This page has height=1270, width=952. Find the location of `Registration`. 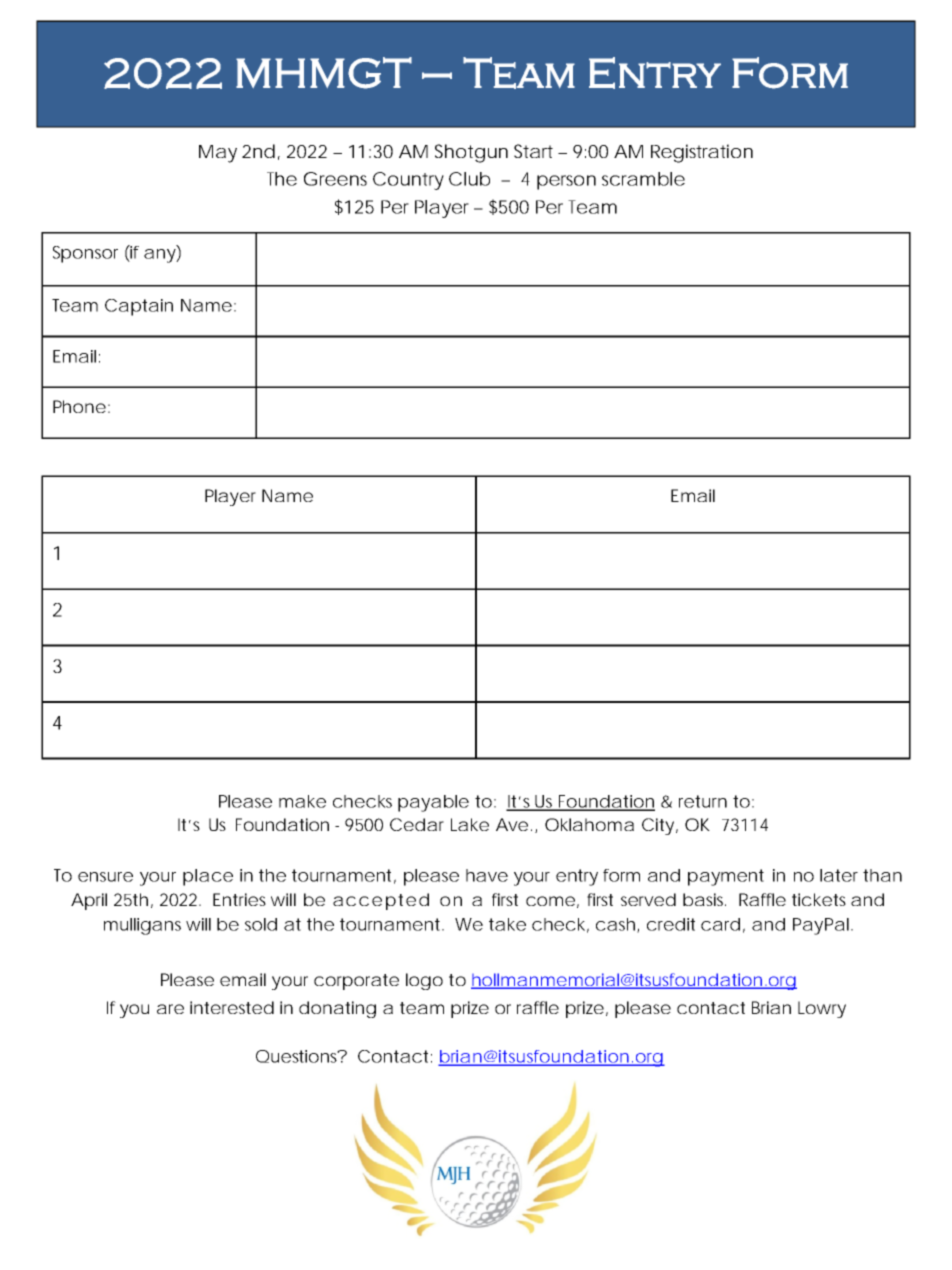

Registration is located at coordinates (702, 153).
